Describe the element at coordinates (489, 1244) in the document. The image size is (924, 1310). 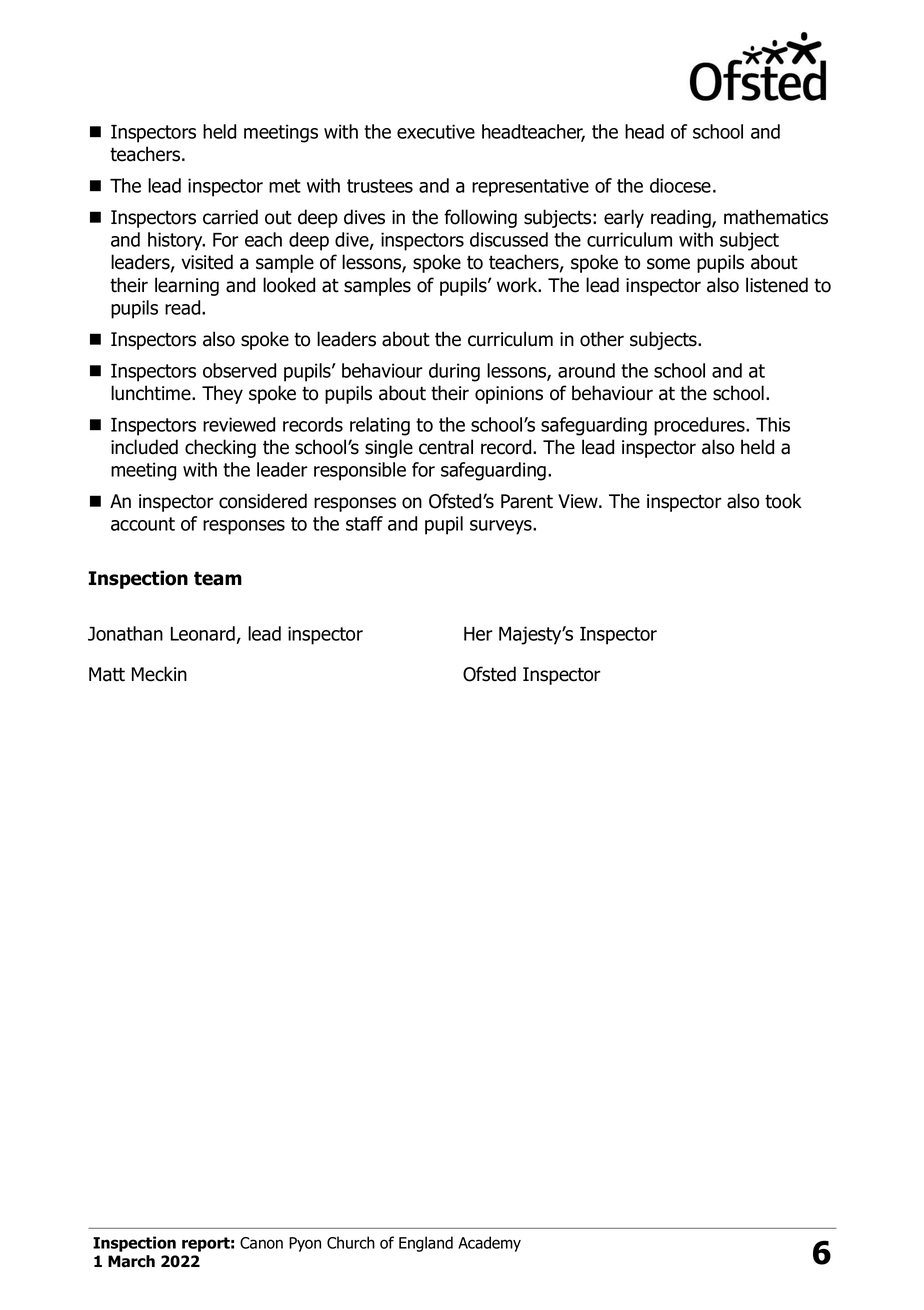
I see `Academy` at that location.
